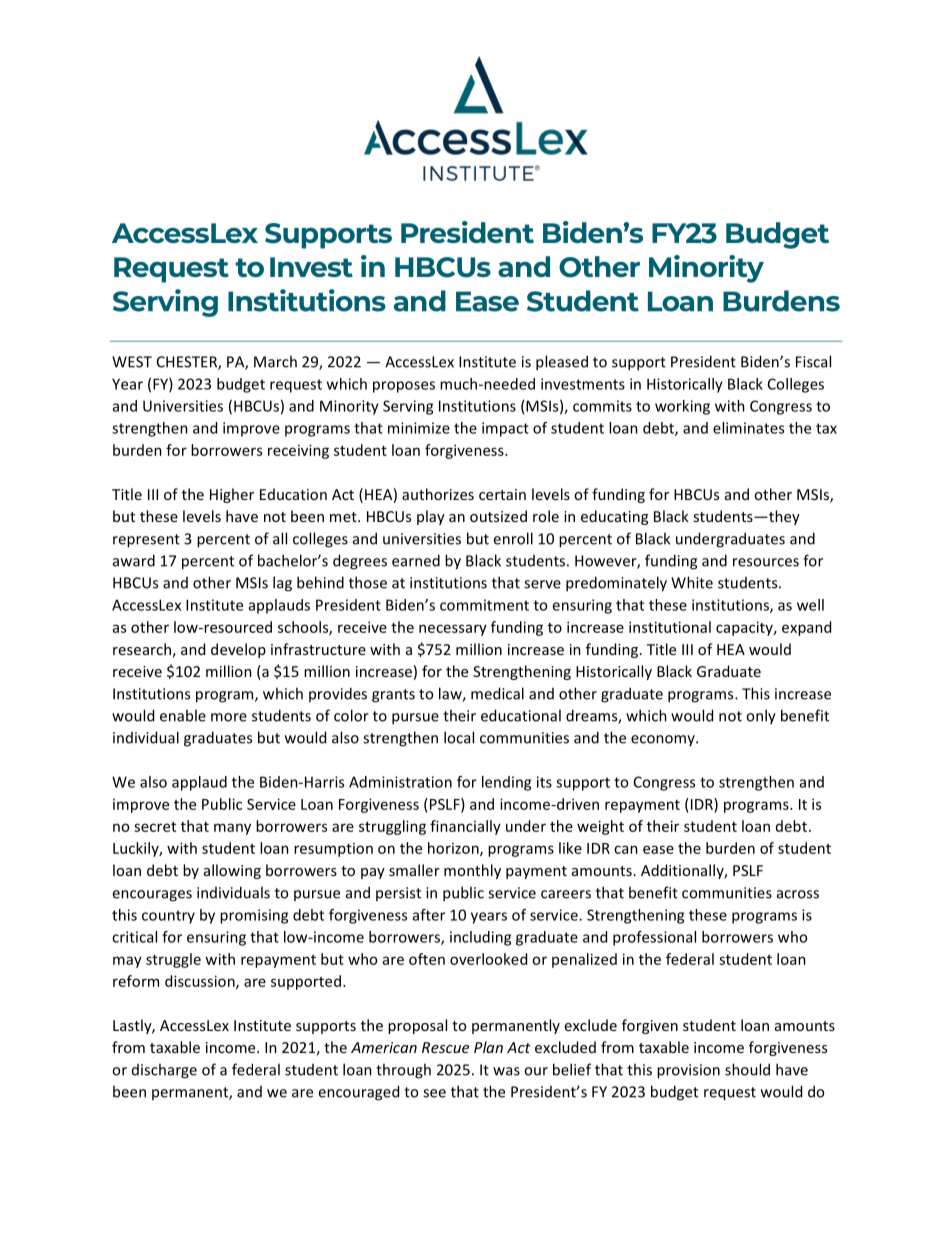  Describe the element at coordinates (275, 361) in the document. I see `March` at that location.
